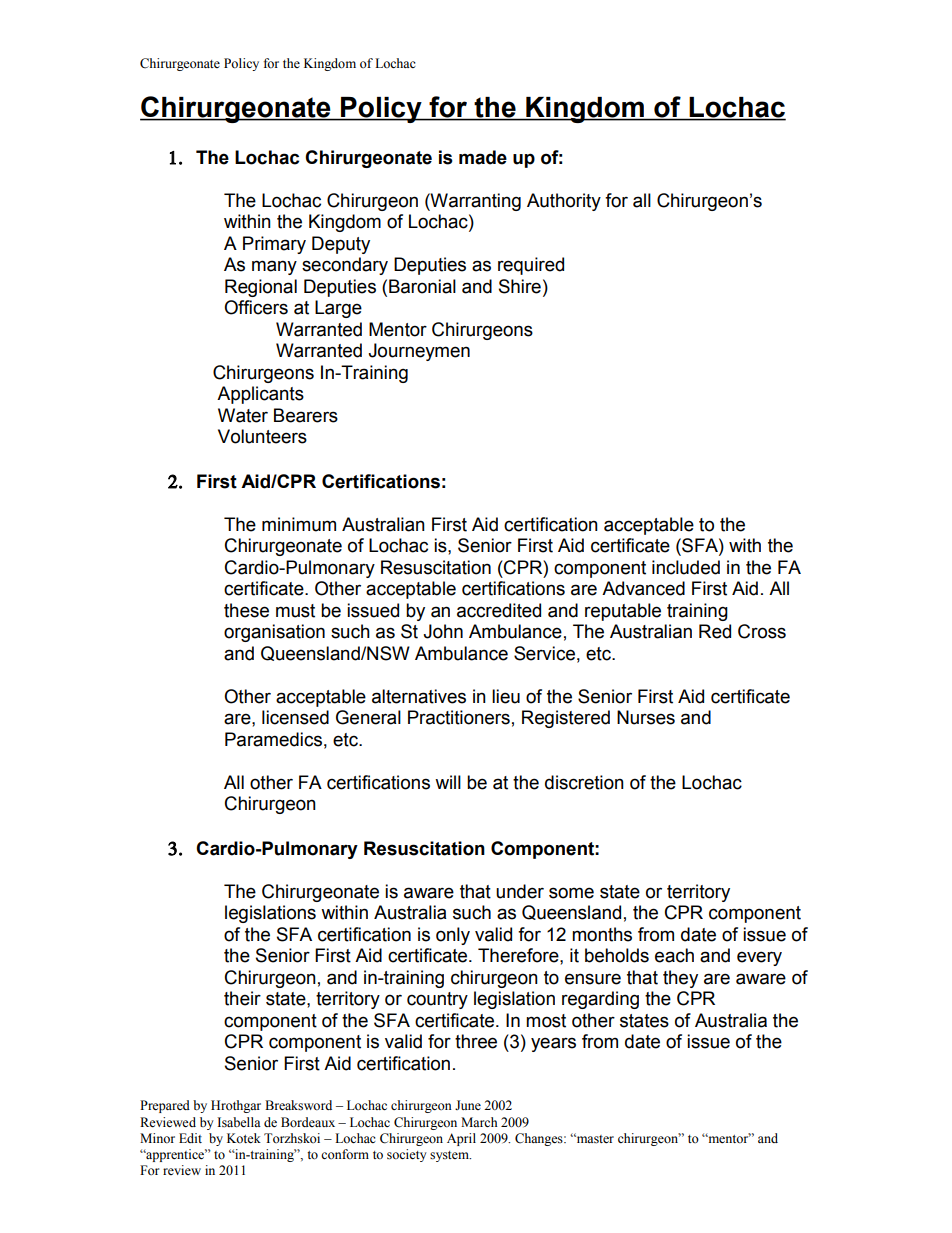 This screenshot has height=1233, width=952. I want to click on Authority, so click(564, 202).
